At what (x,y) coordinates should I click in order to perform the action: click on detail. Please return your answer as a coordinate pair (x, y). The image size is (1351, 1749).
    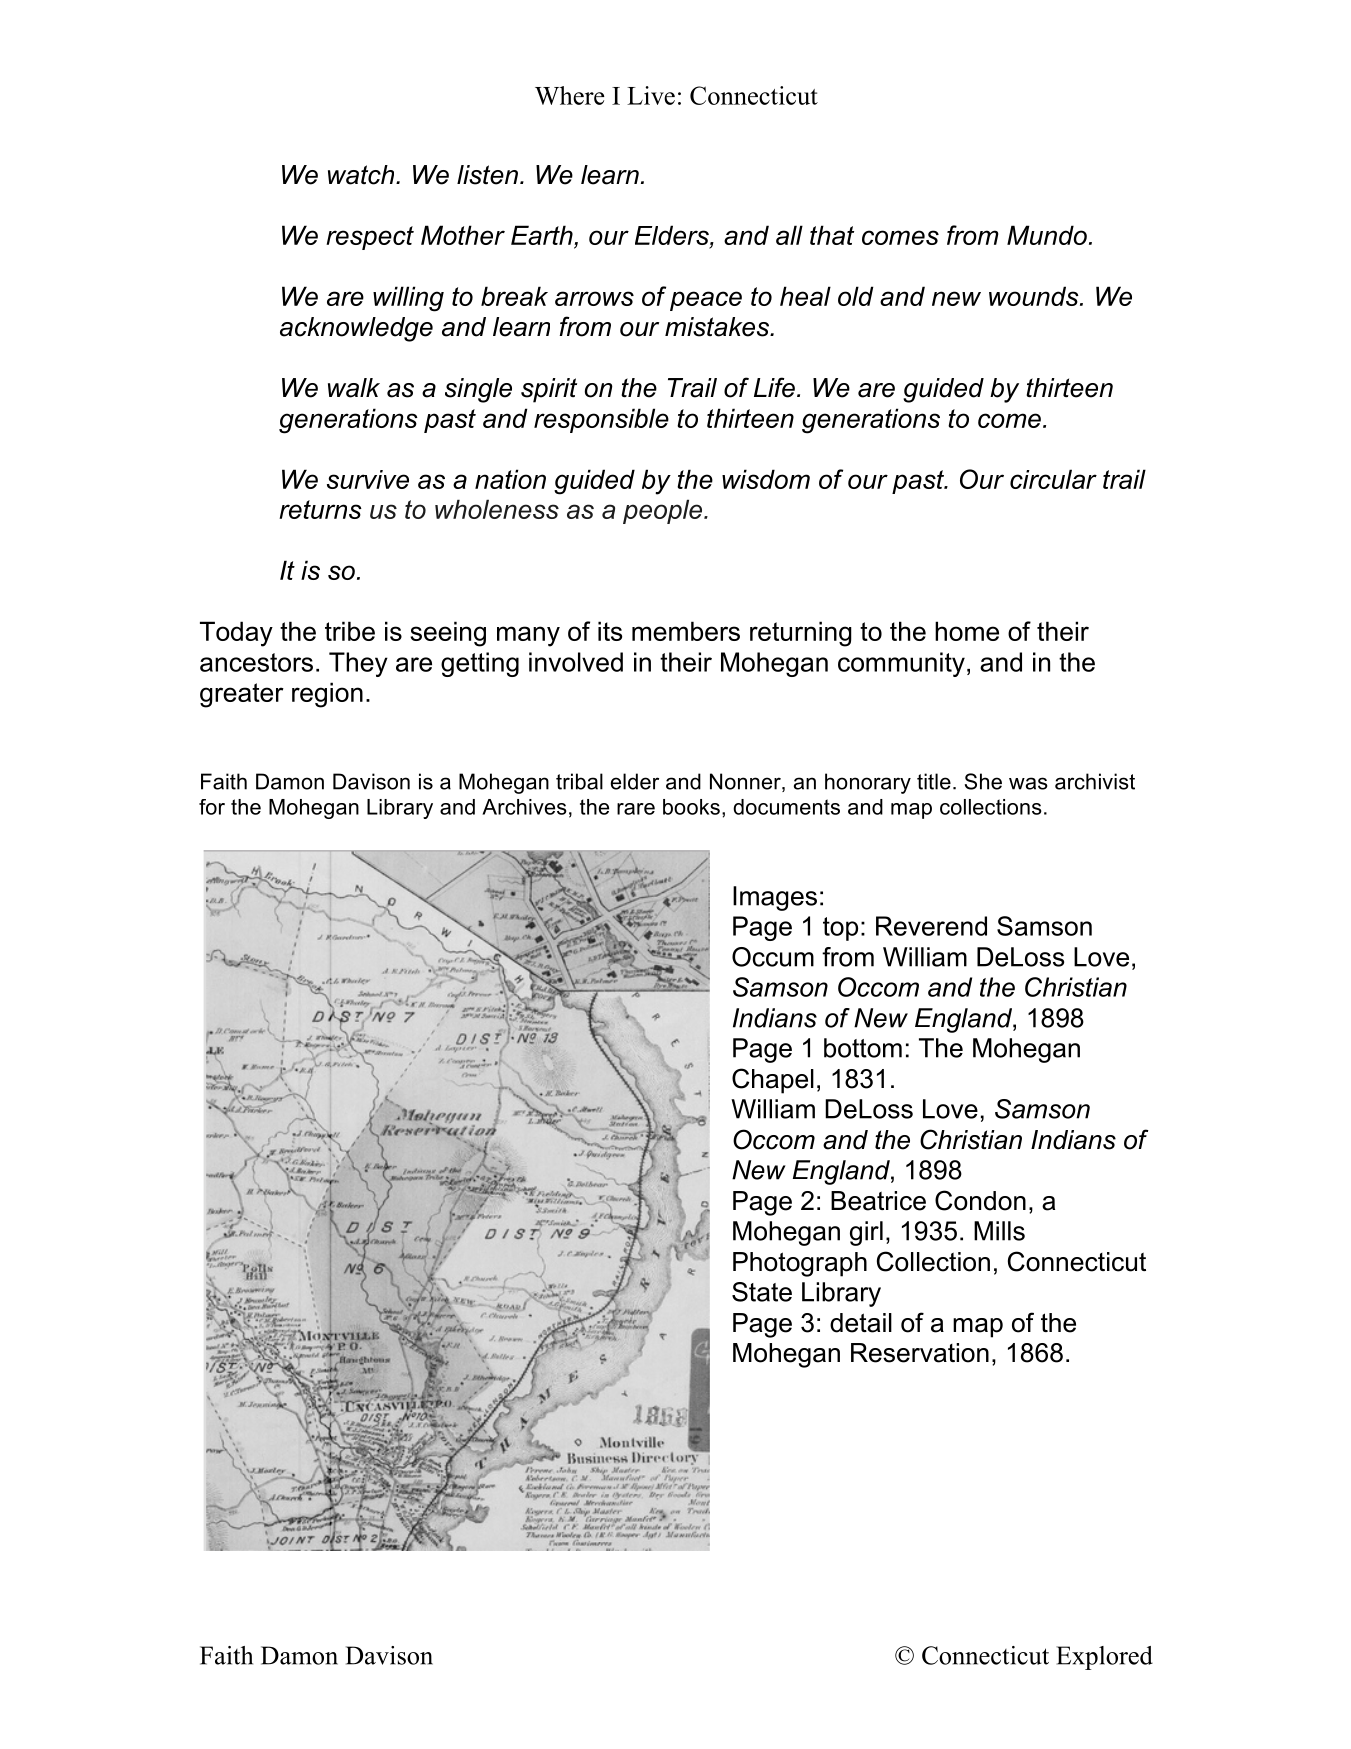
    Looking at the image, I should click on (861, 1323).
